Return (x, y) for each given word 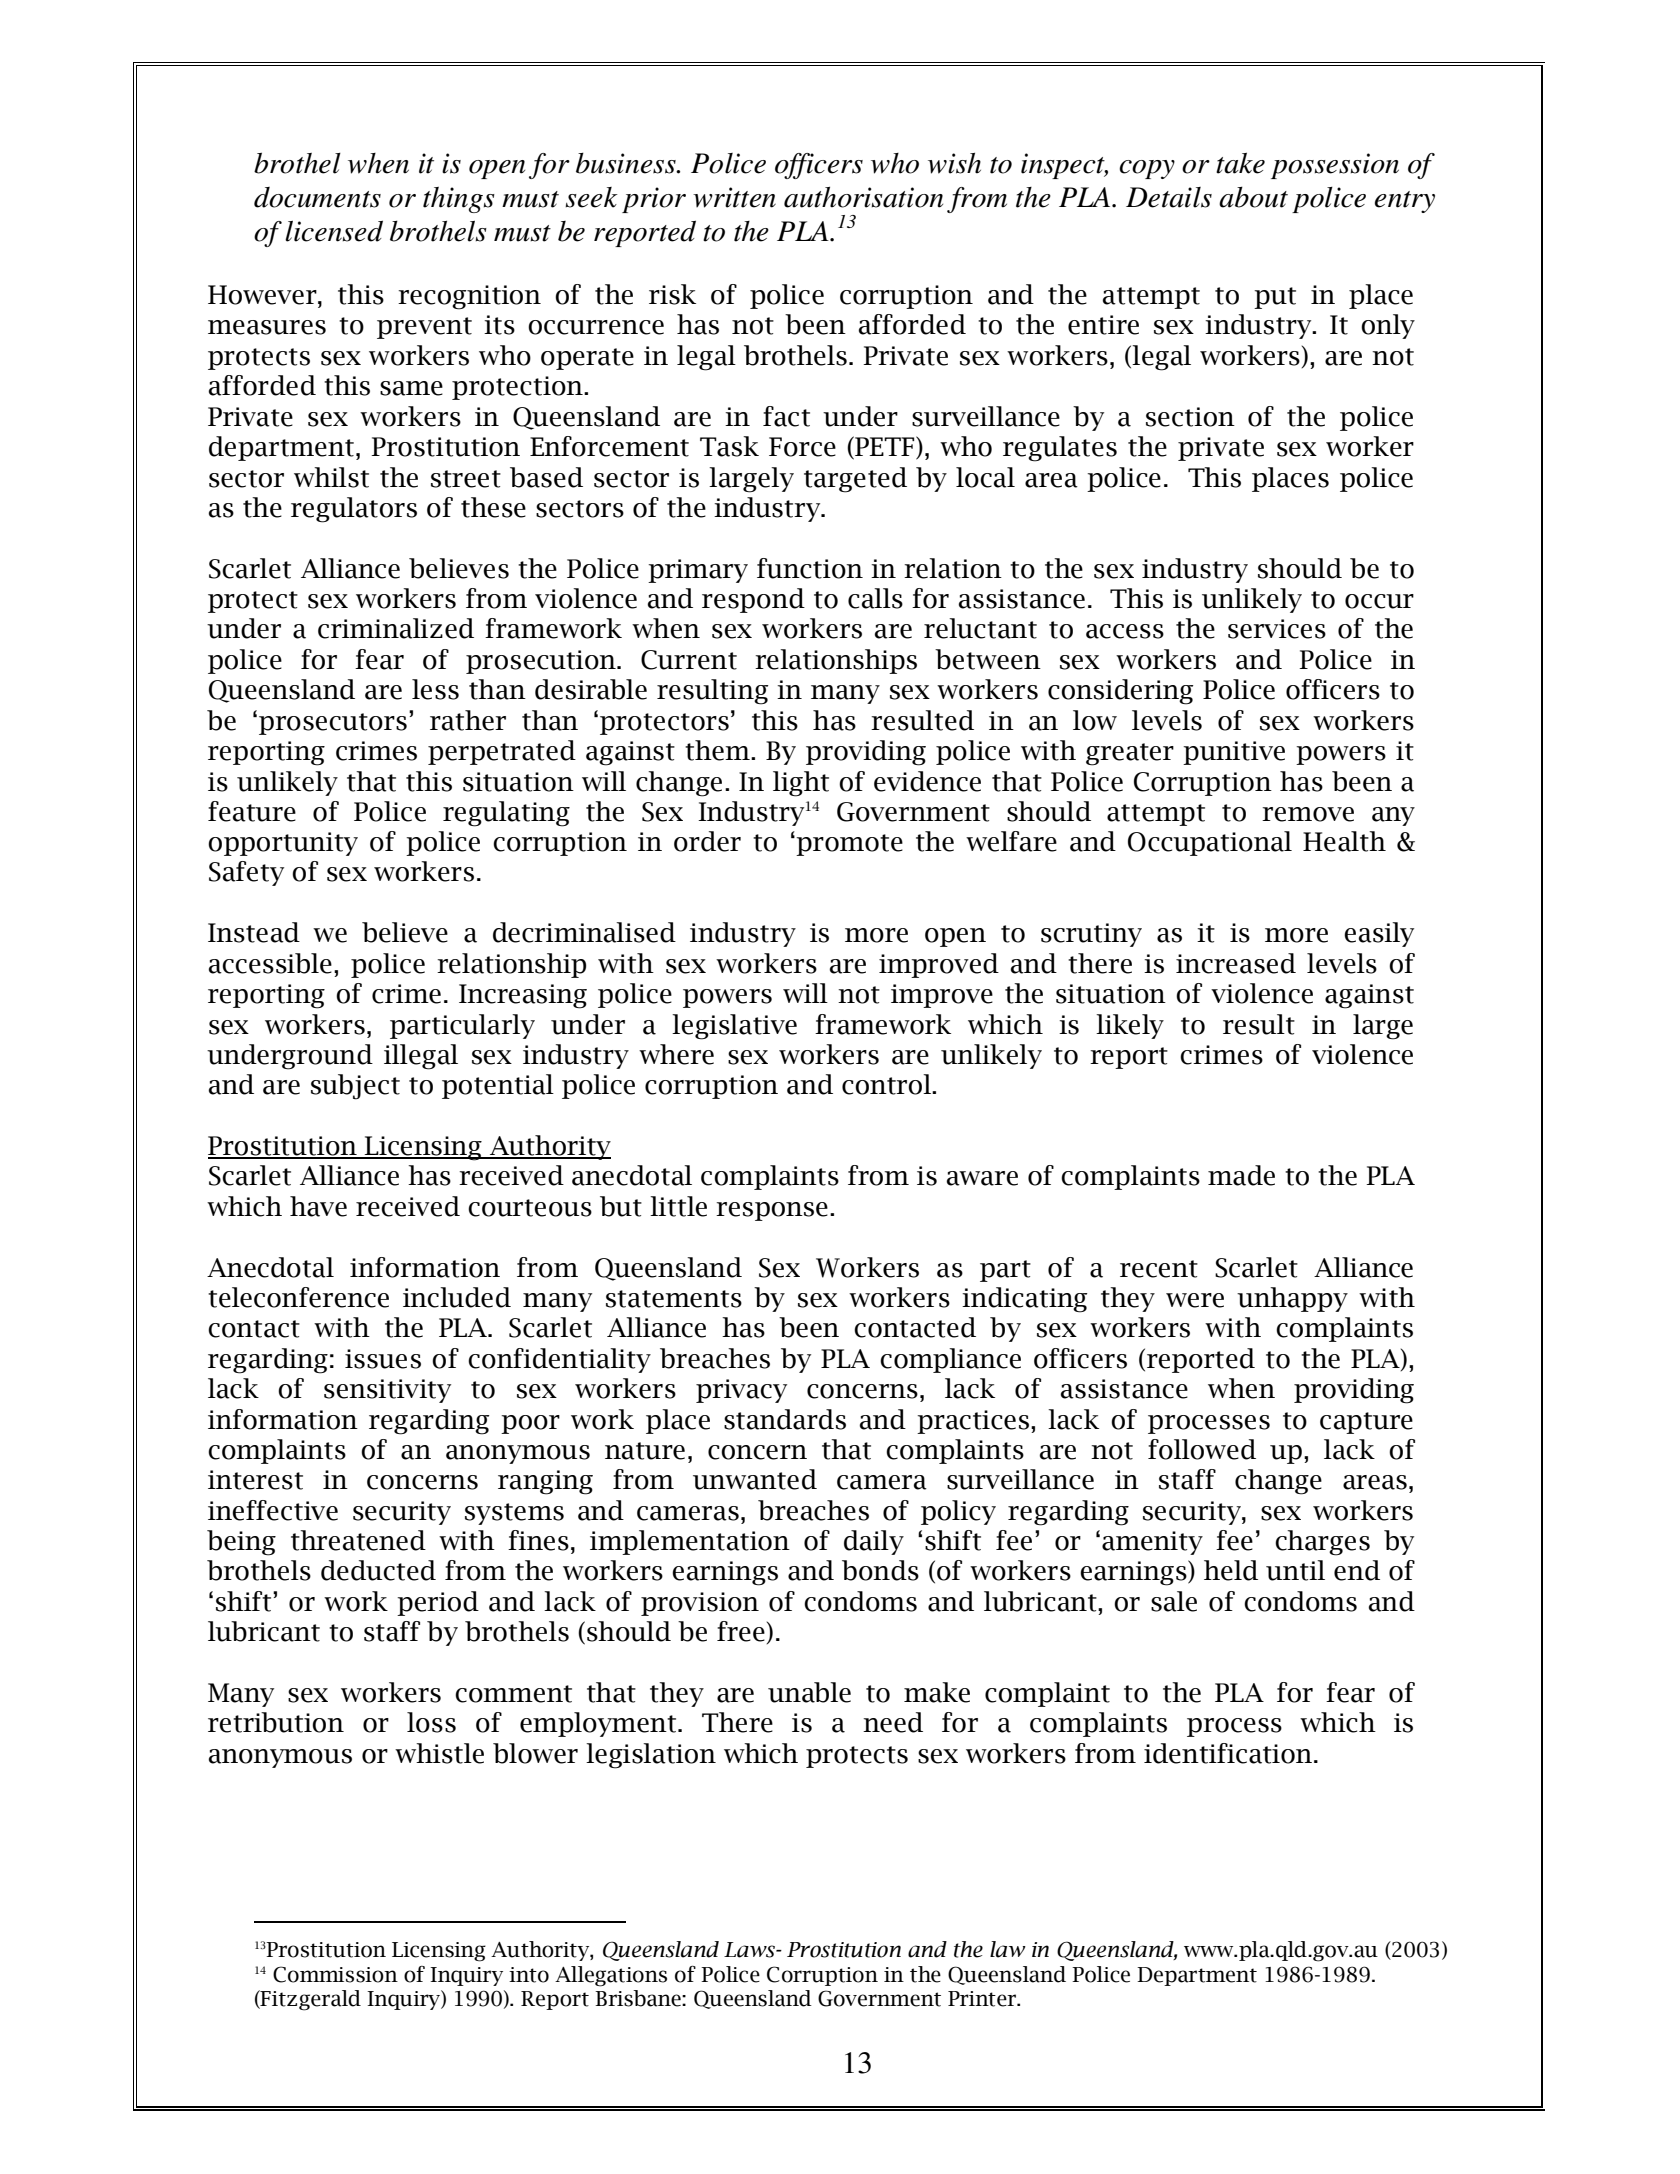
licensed (334, 231)
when (378, 163)
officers (819, 166)
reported (645, 233)
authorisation (863, 197)
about (1253, 197)
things (459, 200)
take (1240, 163)
